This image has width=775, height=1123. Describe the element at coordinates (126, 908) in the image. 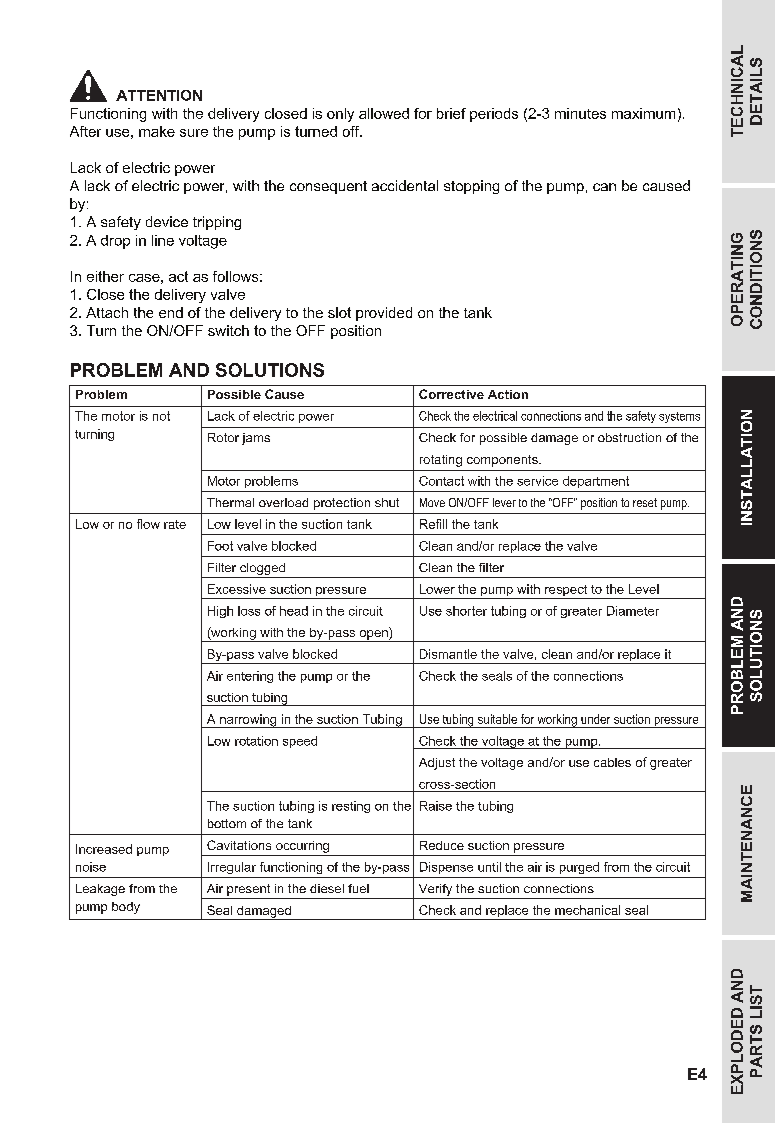

I see `body` at that location.
